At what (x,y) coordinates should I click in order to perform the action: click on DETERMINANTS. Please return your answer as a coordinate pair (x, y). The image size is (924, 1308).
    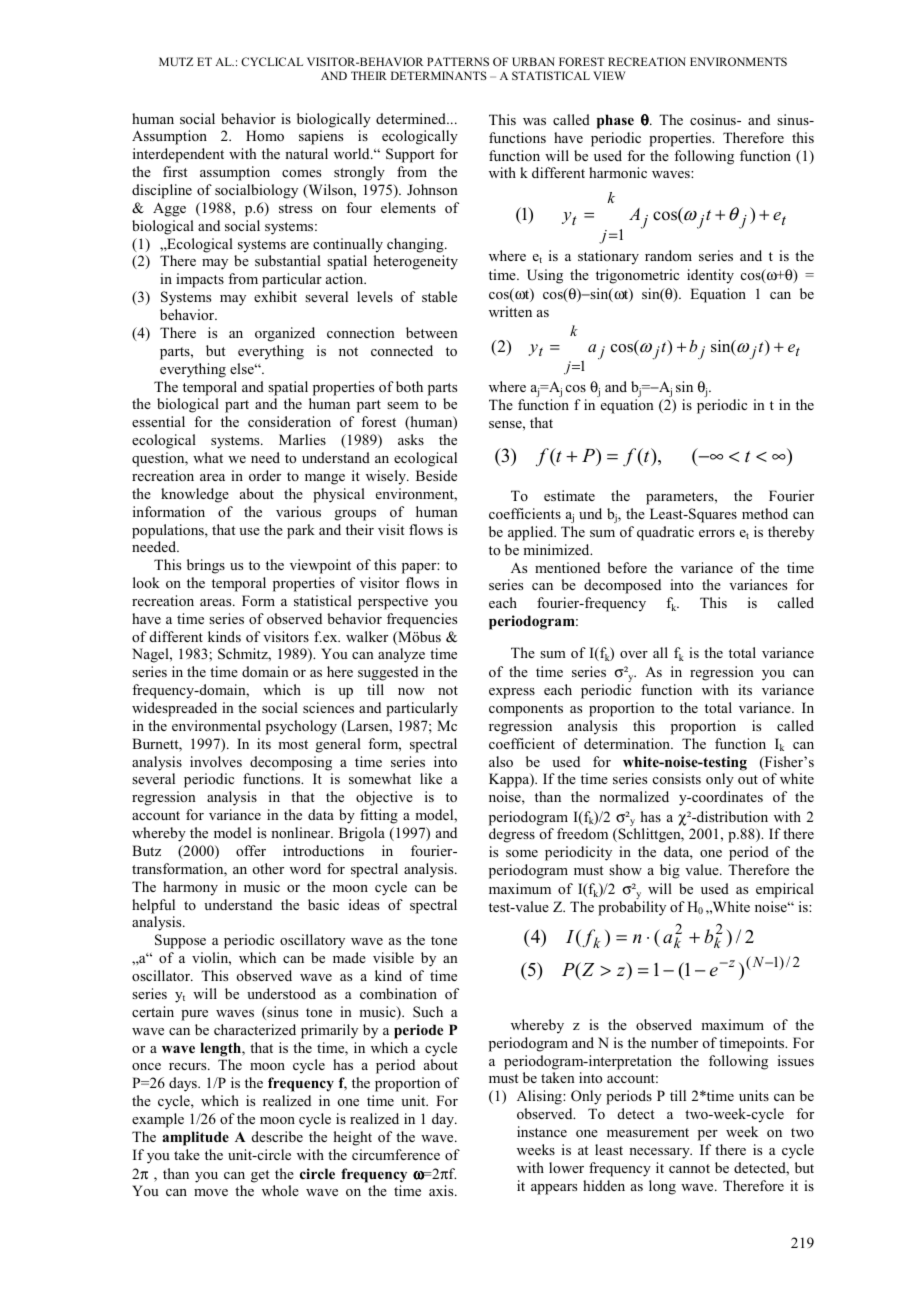
    Looking at the image, I should click on (438, 75).
